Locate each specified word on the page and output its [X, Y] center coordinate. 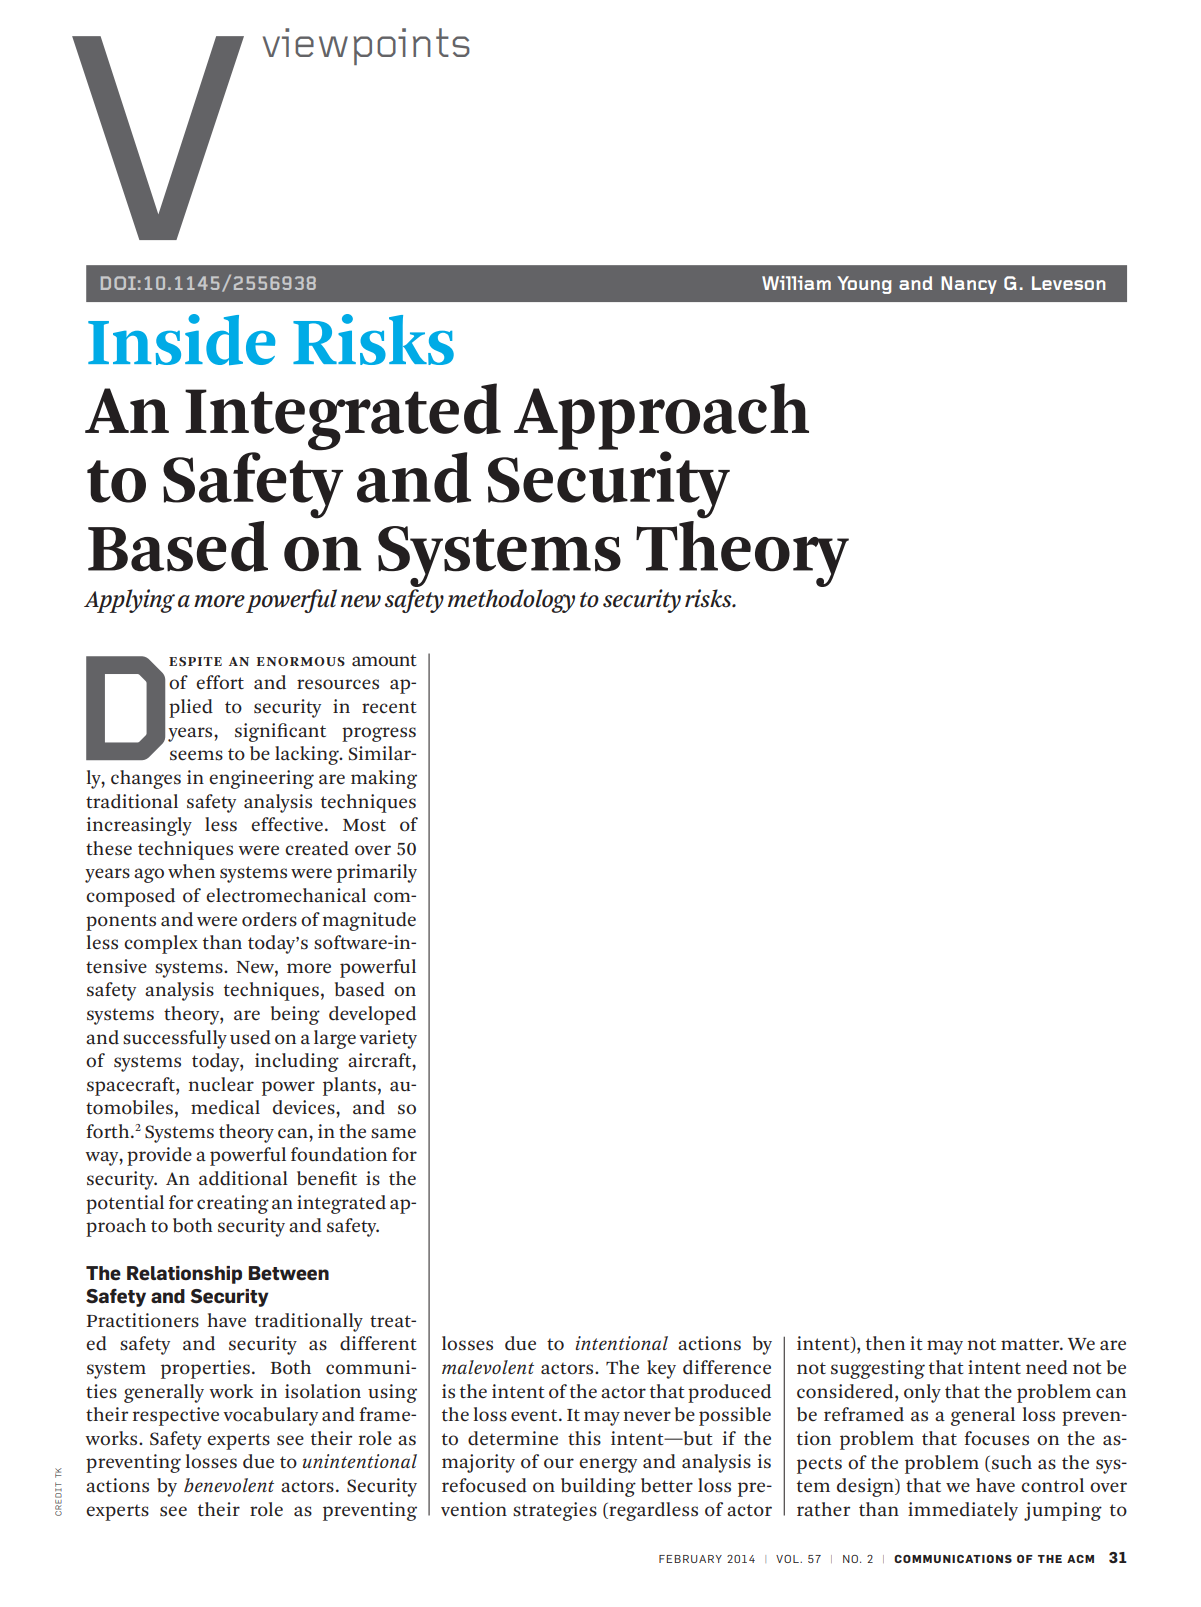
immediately [963, 1511]
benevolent [229, 1485]
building [598, 1487]
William [796, 283]
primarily [377, 873]
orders [269, 919]
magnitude [369, 921]
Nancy [969, 285]
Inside [181, 339]
